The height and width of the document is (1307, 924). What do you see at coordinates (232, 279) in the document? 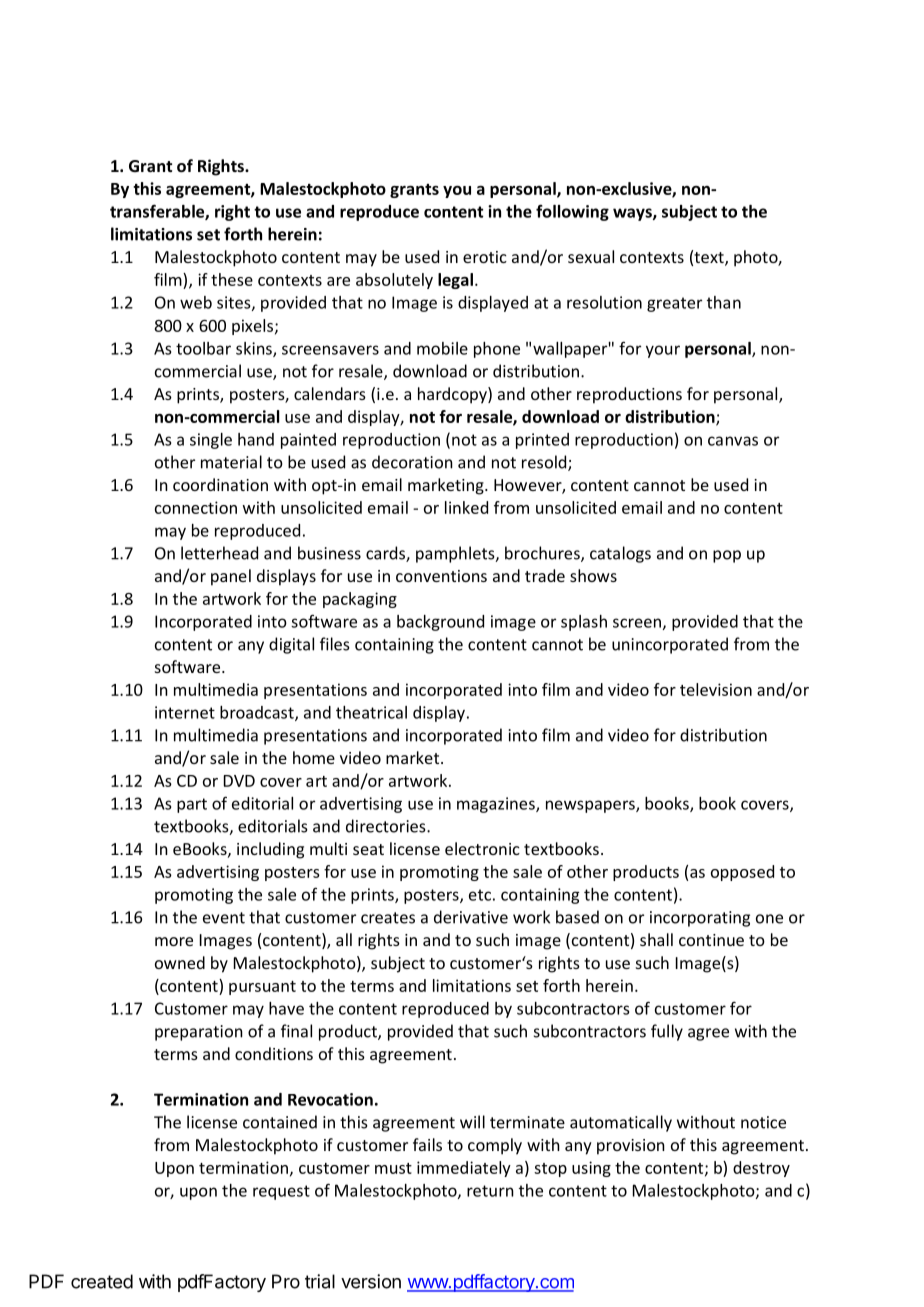
I see `these` at bounding box center [232, 279].
